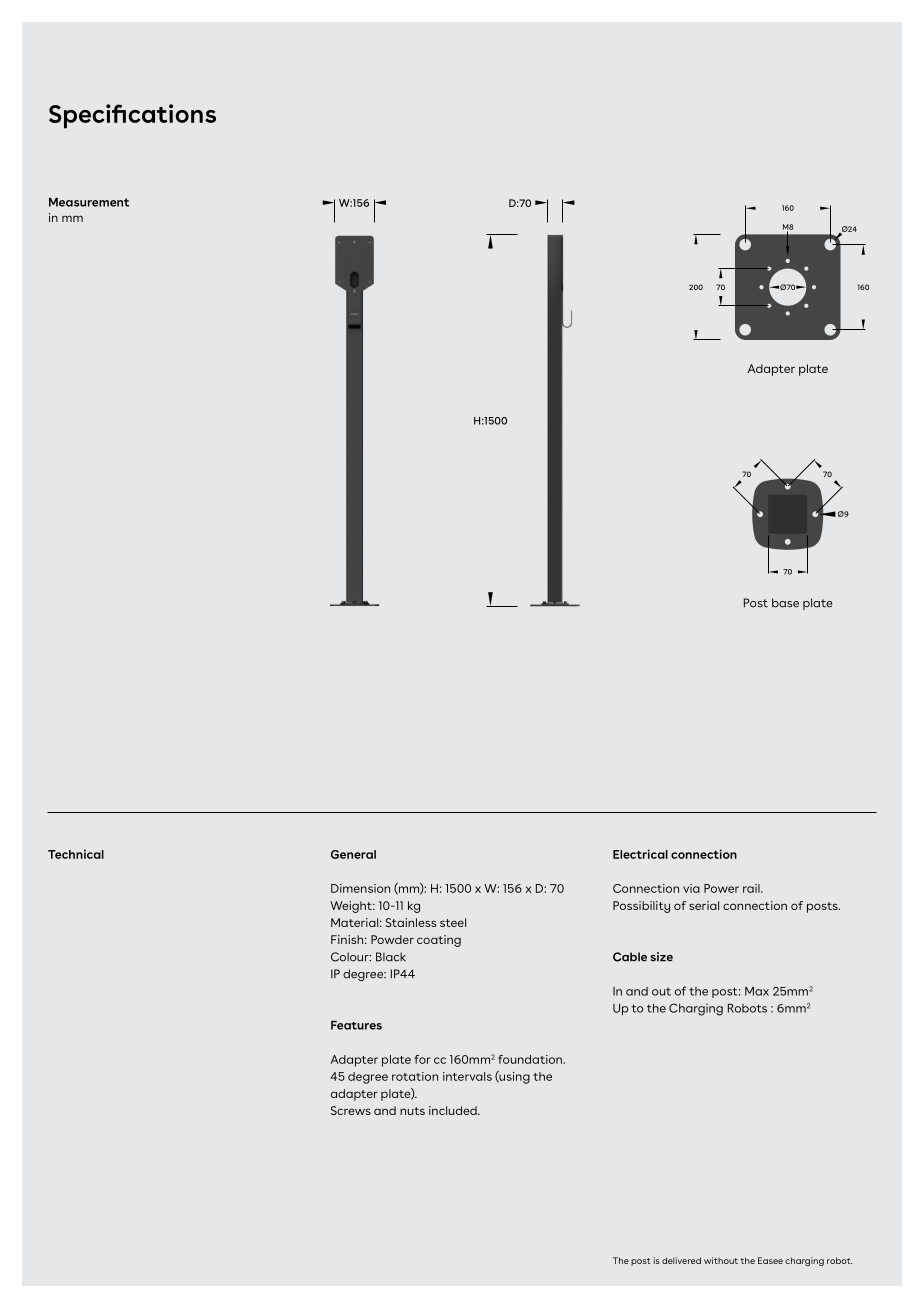 The height and width of the screenshot is (1308, 924). What do you see at coordinates (356, 1025) in the screenshot?
I see `Features` at bounding box center [356, 1025].
